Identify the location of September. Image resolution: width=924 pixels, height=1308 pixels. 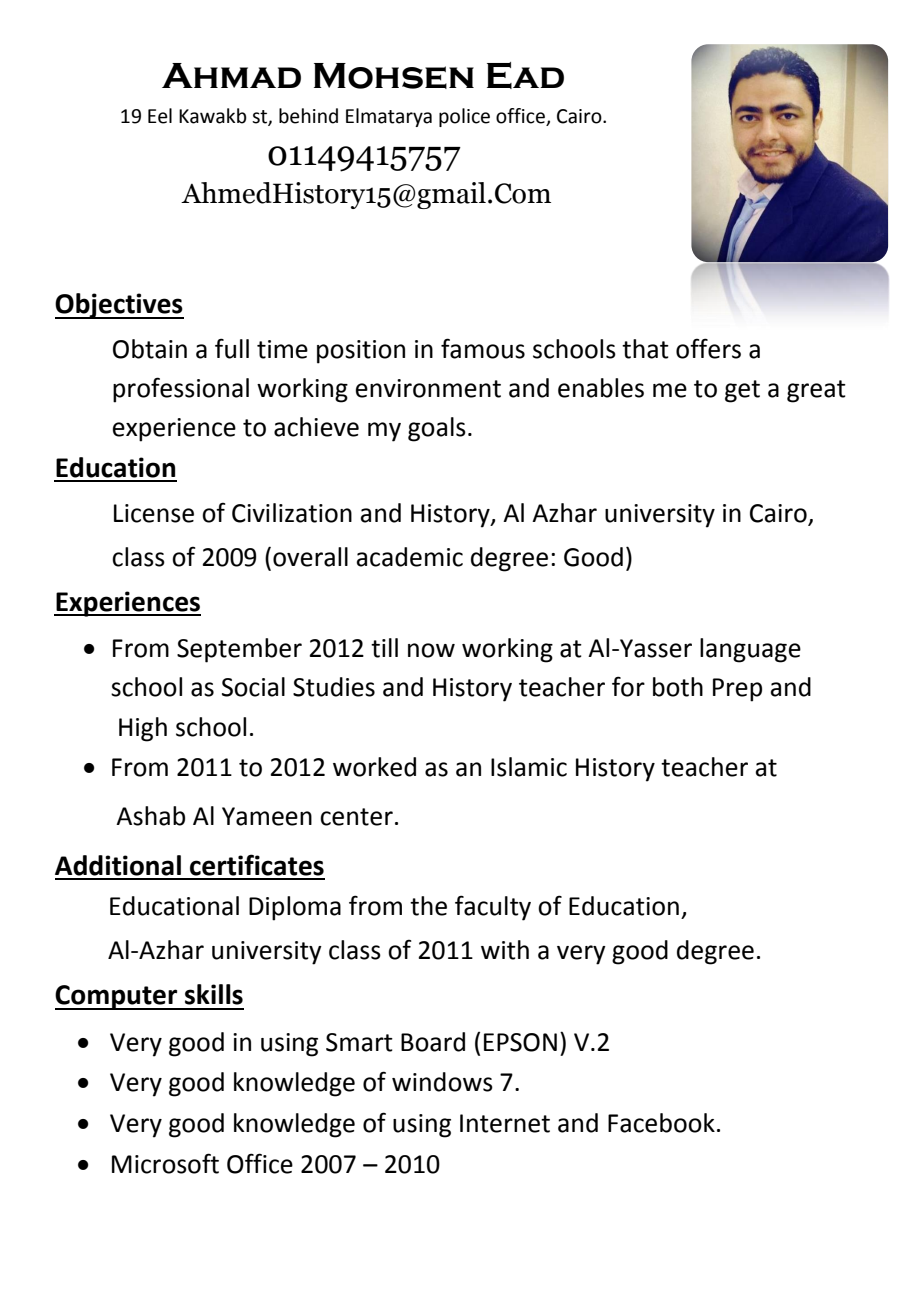
(239, 650).
